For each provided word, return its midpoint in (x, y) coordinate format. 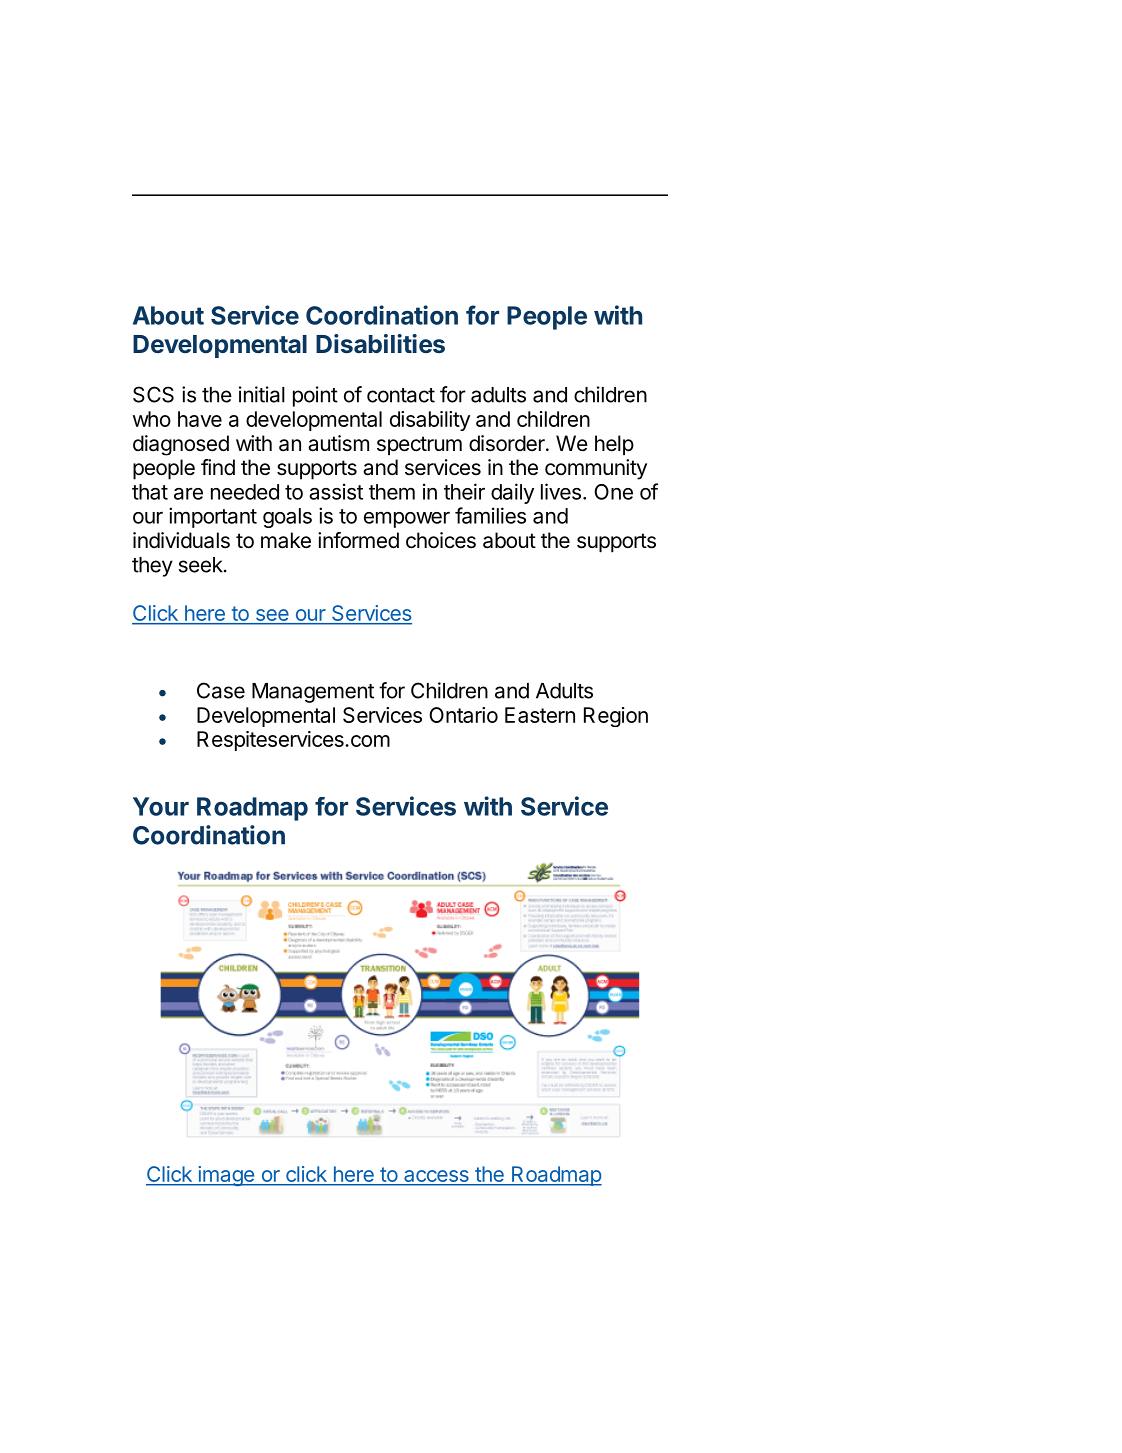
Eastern (540, 715)
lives (561, 491)
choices (441, 540)
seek (201, 565)
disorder (508, 443)
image (226, 1176)
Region (616, 717)
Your (161, 806)
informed (358, 540)
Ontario (463, 715)
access (436, 1177)
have (200, 419)
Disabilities (380, 343)
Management (313, 693)
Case (221, 690)
